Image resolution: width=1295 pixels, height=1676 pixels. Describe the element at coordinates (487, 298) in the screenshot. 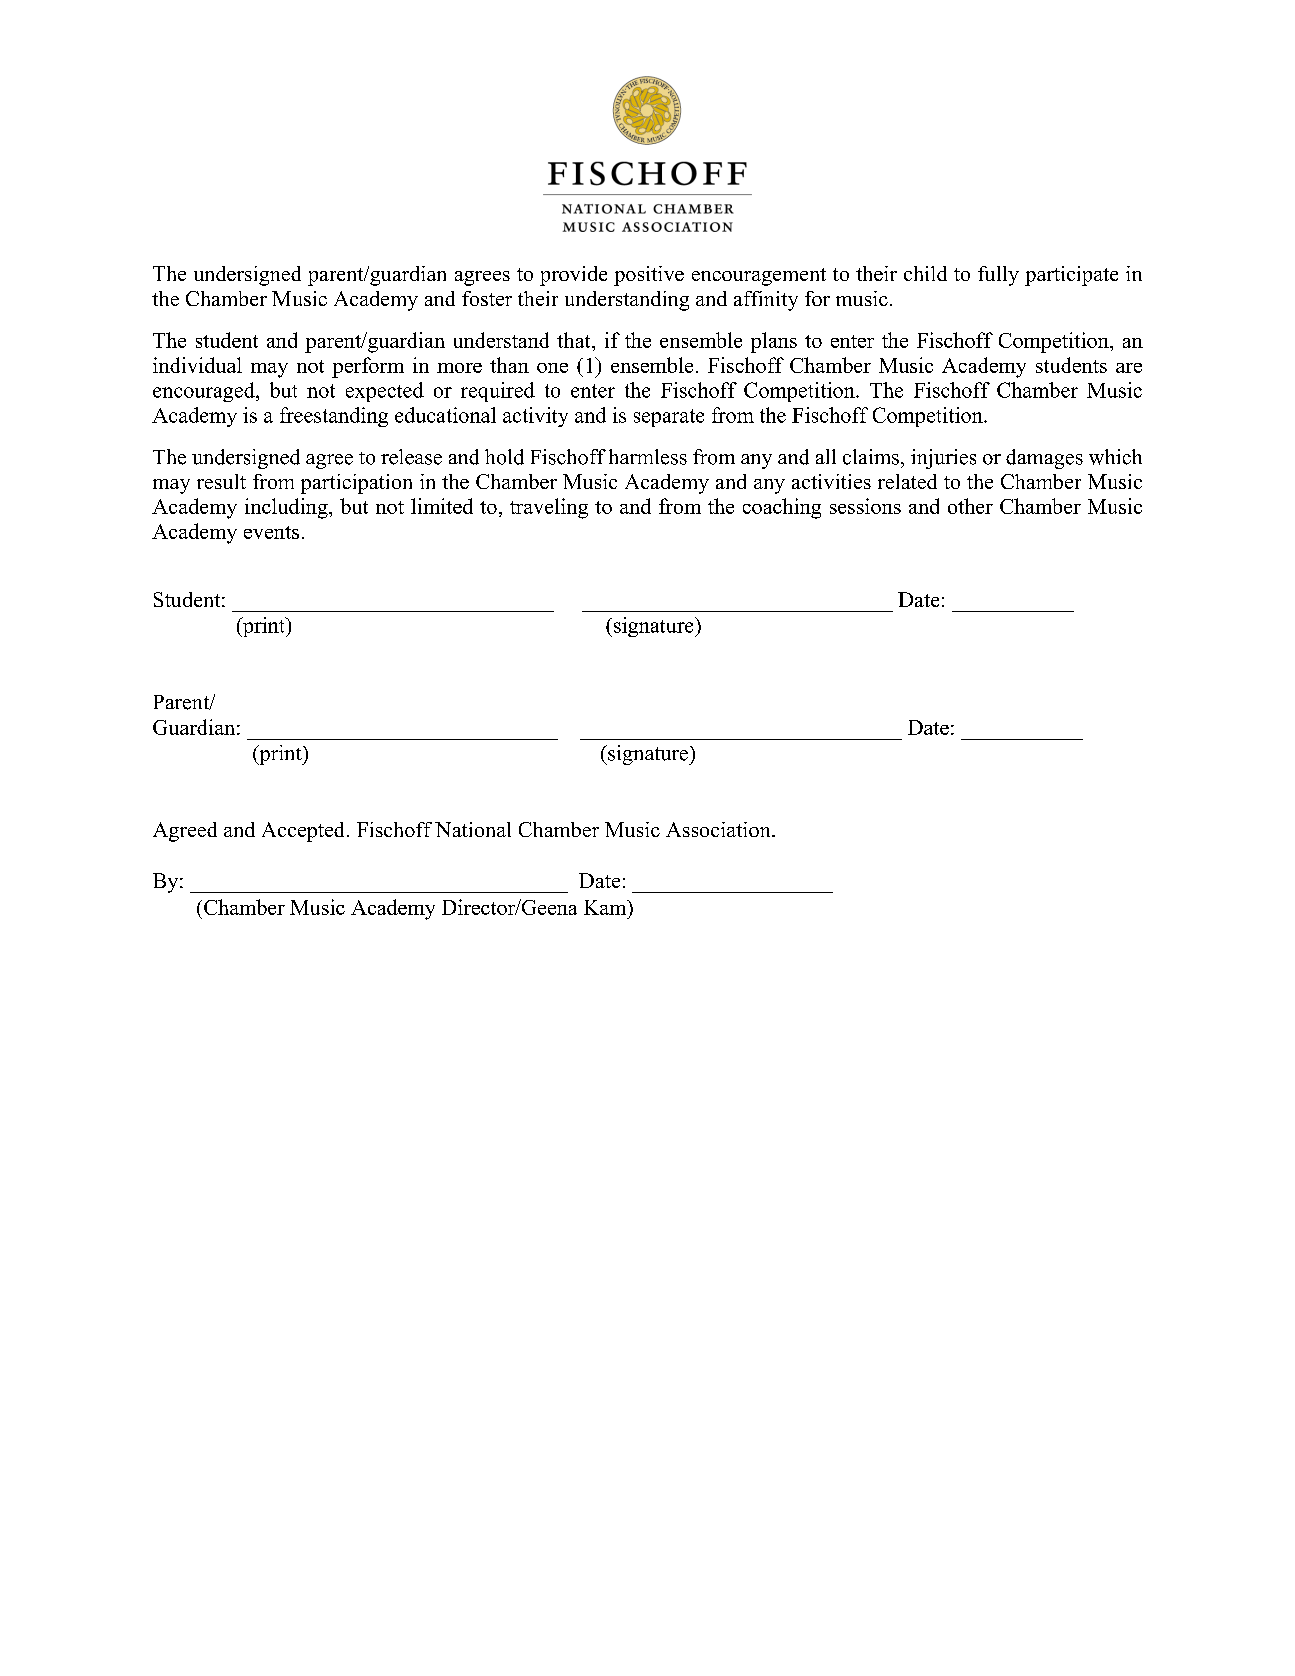

I see `foster` at that location.
